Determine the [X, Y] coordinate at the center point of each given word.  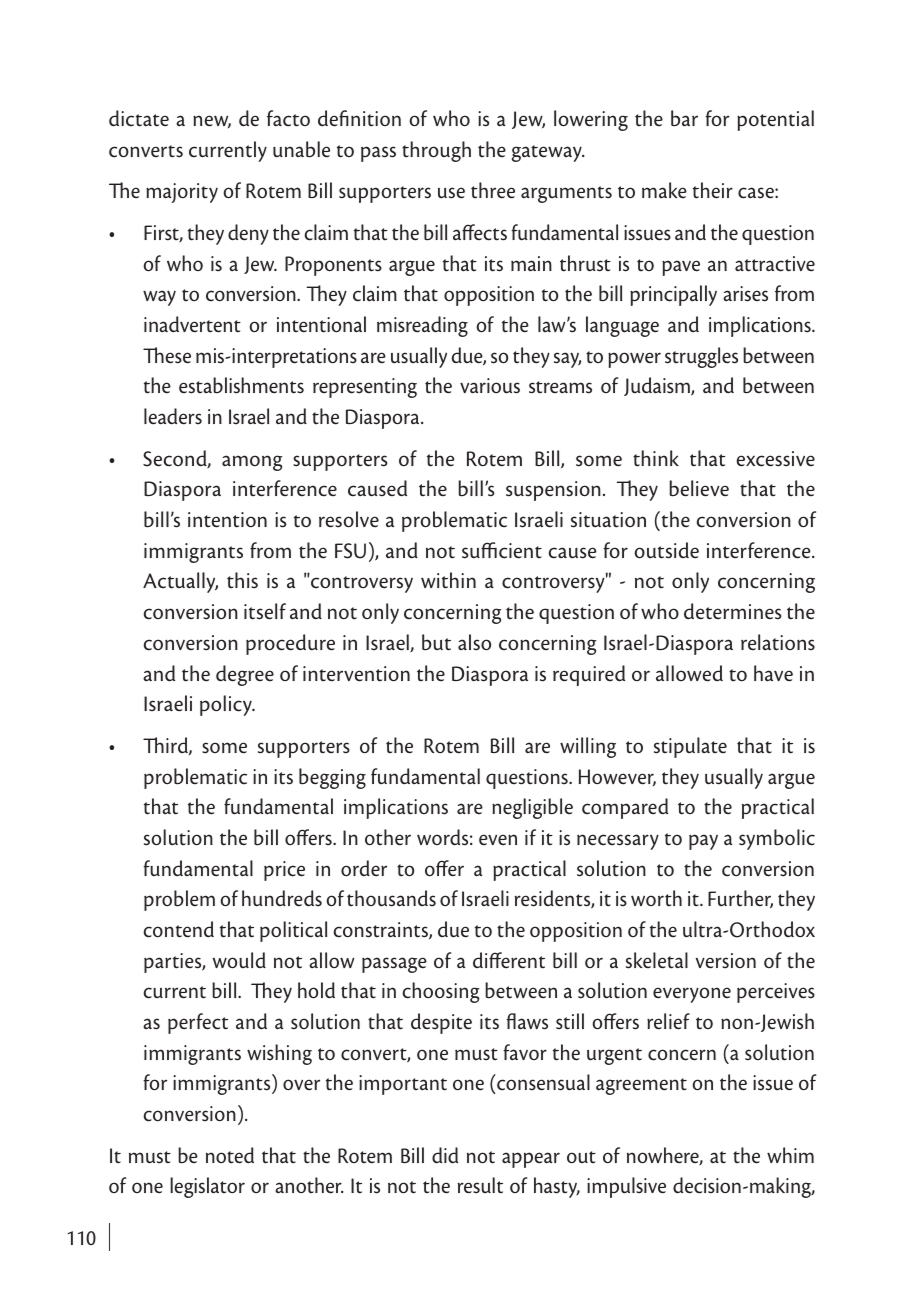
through [436, 151]
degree [245, 675]
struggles [701, 357]
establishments [241, 385]
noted [230, 1155]
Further [740, 899]
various [490, 386]
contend [178, 929]
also [474, 642]
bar [684, 118]
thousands [391, 898]
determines [733, 611]
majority [182, 193]
